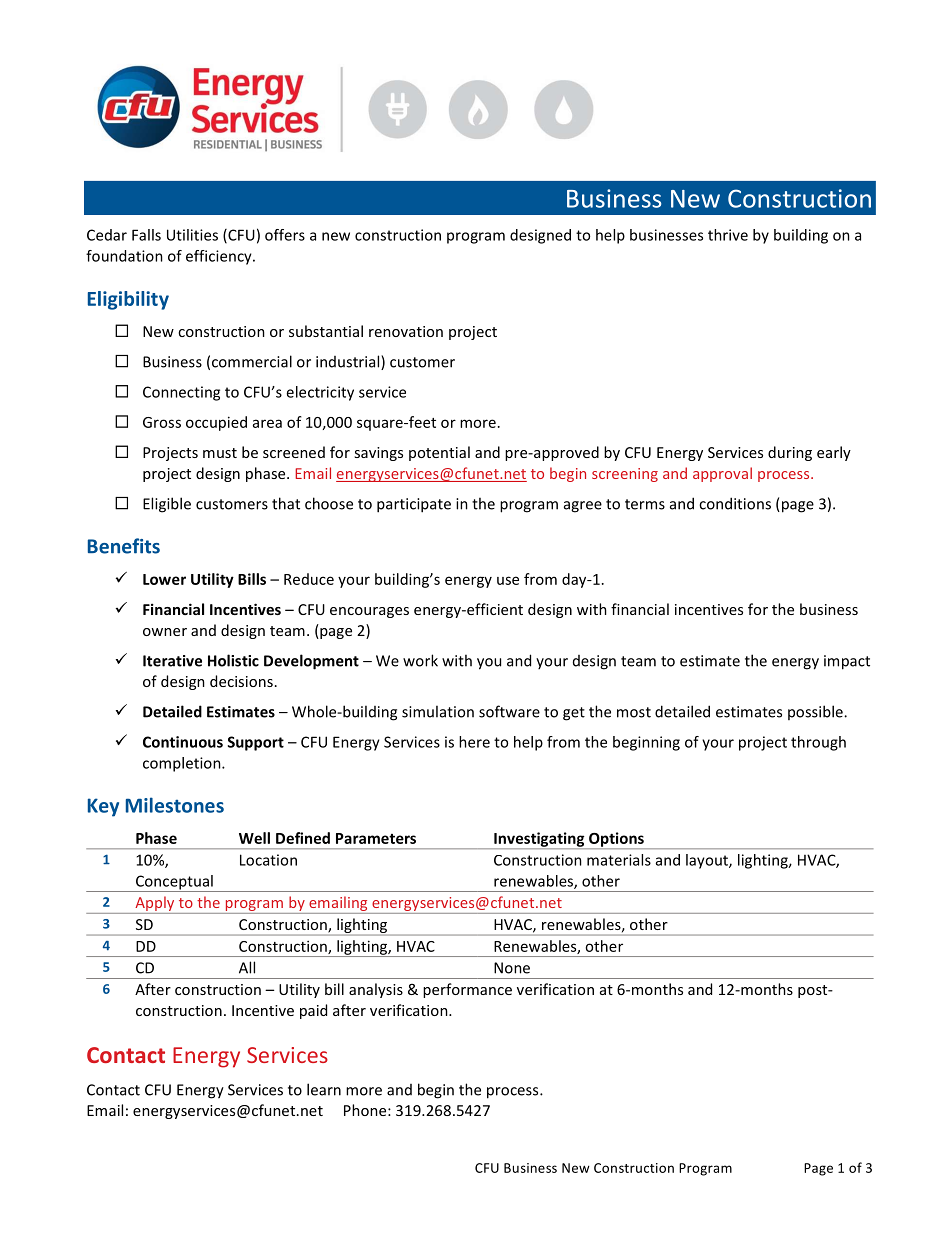  What do you see at coordinates (467, 990) in the page?
I see `performance` at bounding box center [467, 990].
